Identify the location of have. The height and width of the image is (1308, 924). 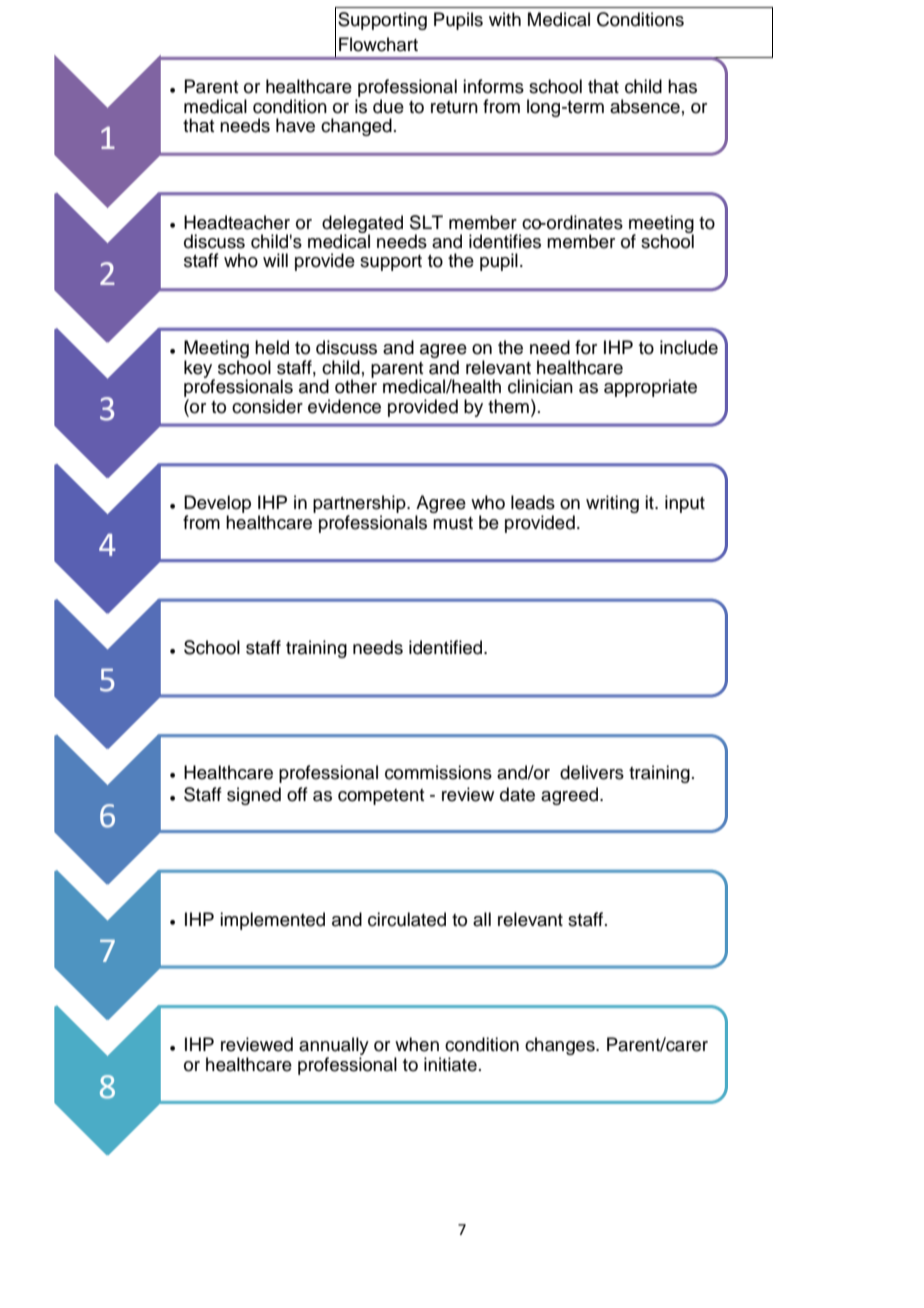
(295, 125).
